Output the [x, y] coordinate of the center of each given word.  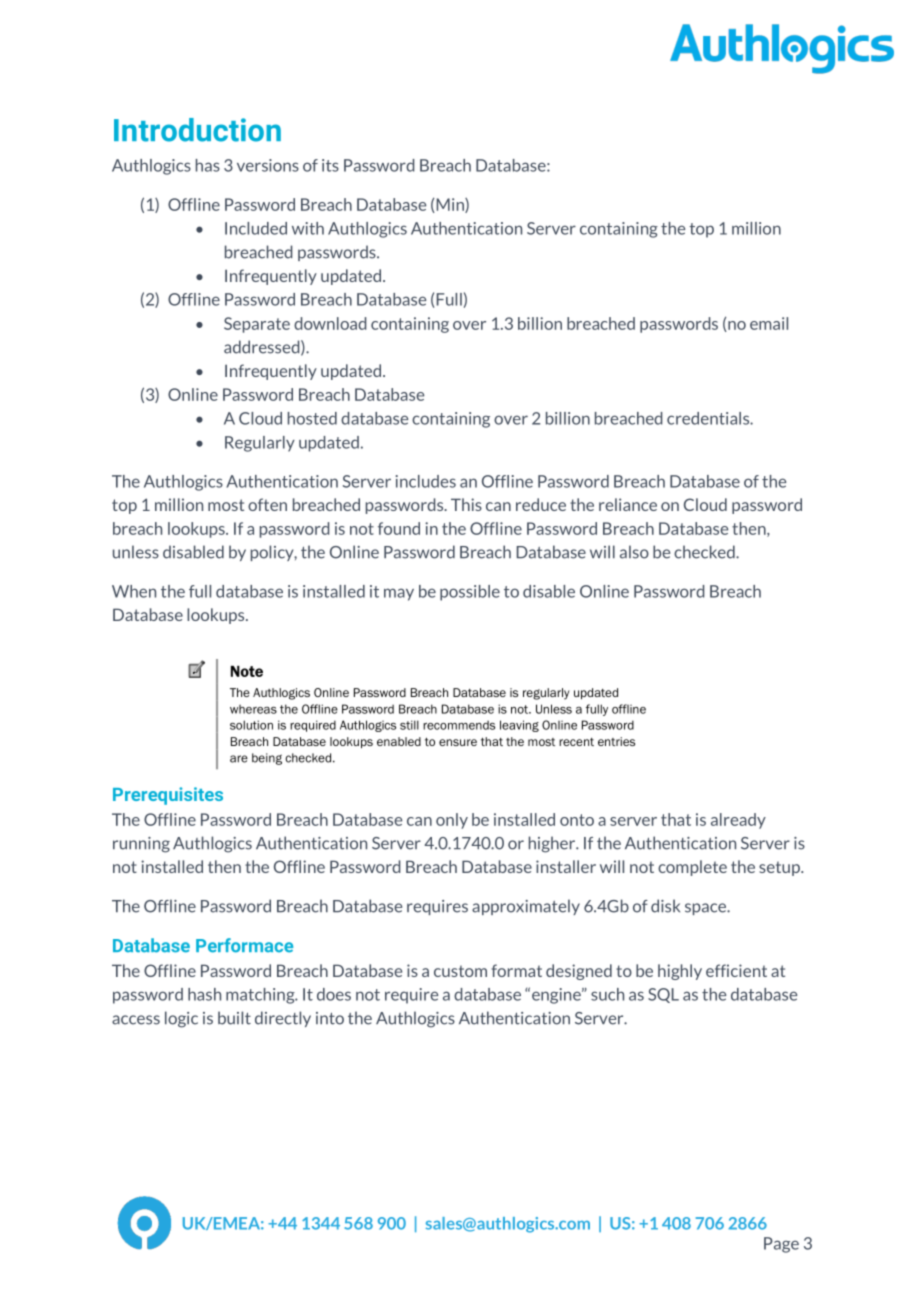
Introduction [197, 130]
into [330, 1018]
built [234, 1018]
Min [450, 205]
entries [616, 741]
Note [247, 671]
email [769, 323]
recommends [459, 725]
